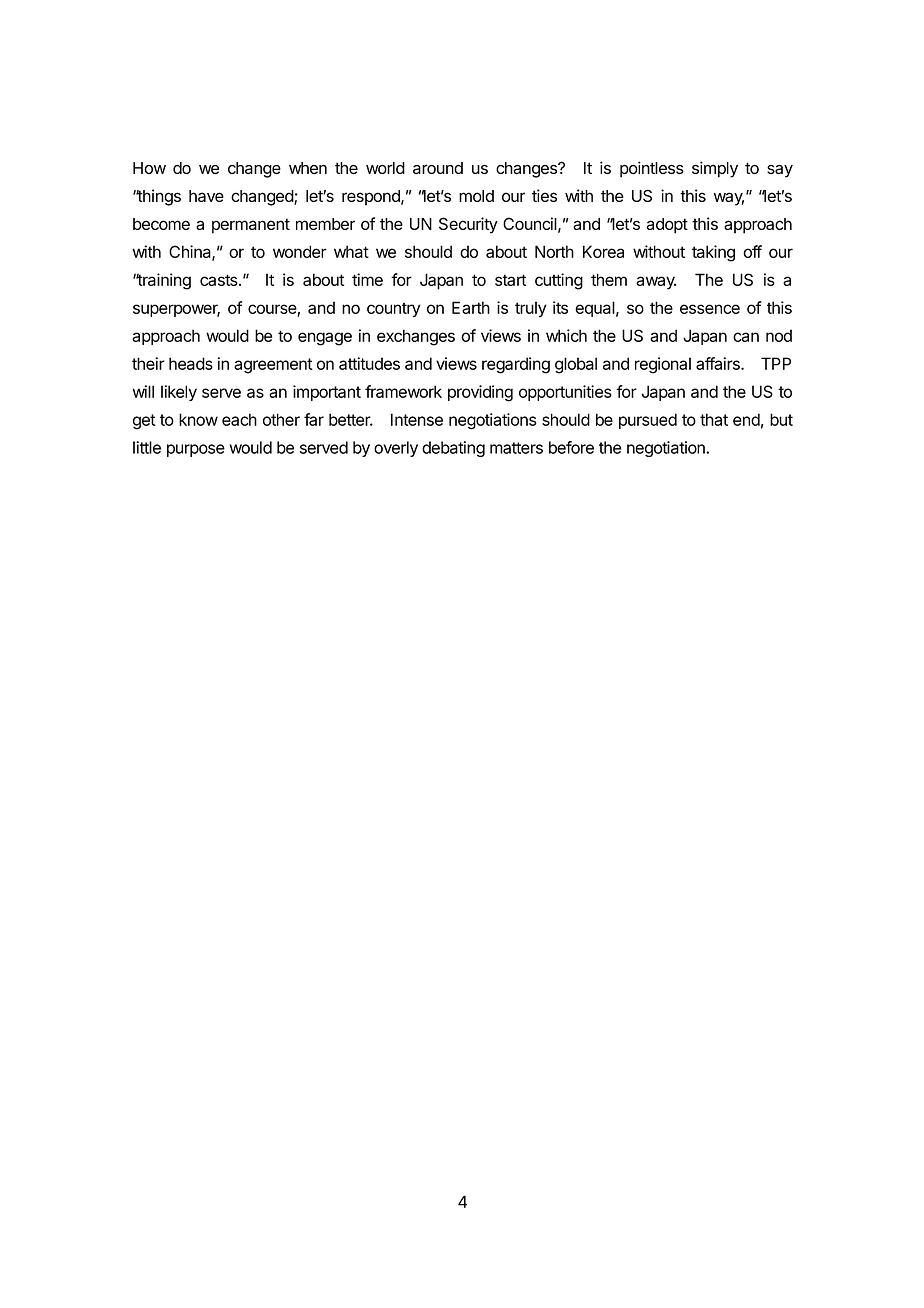  Describe the element at coordinates (149, 168) in the screenshot. I see `How` at that location.
